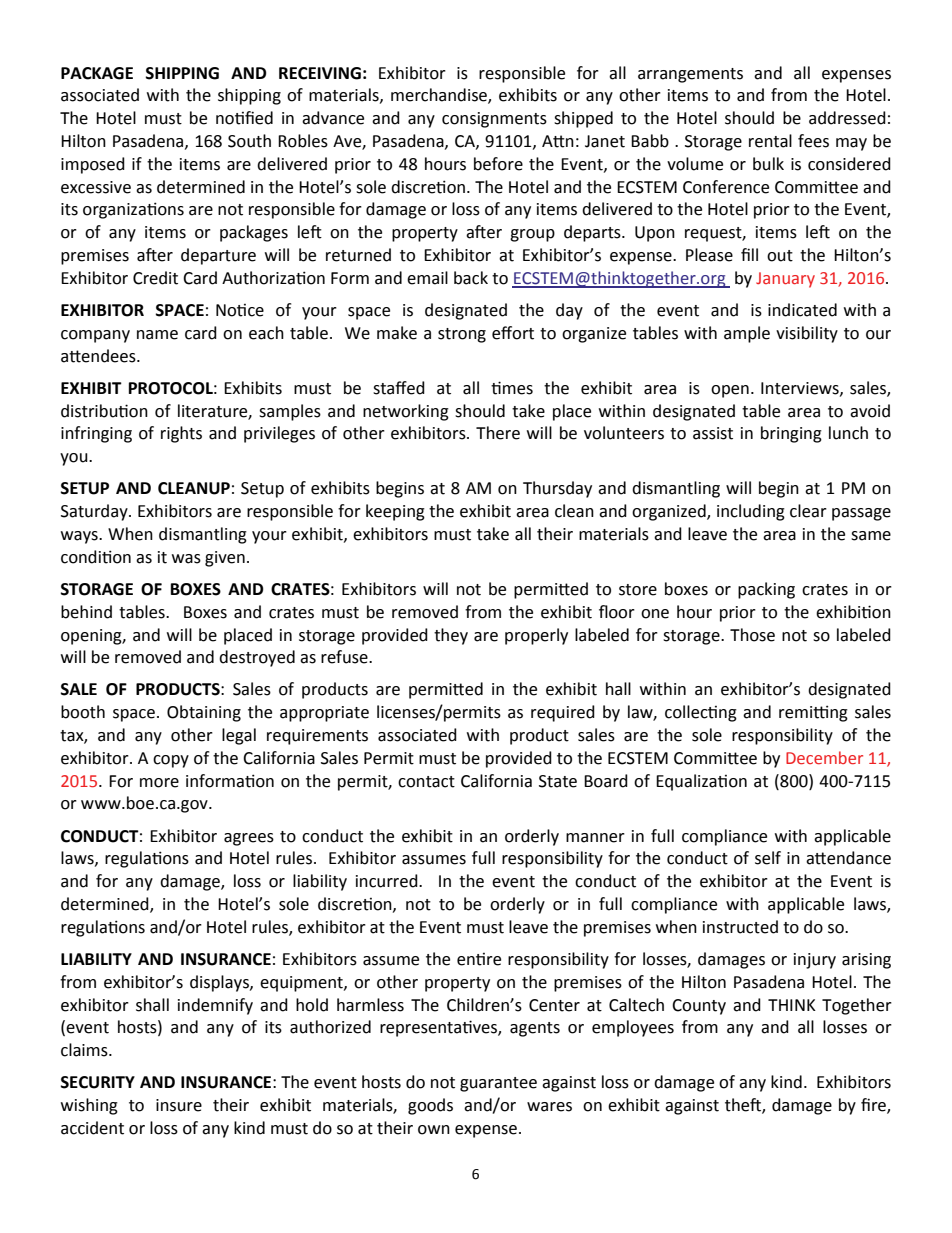 The image size is (952, 1233). Describe the element at coordinates (766, 590) in the page. I see `packing` at that location.
